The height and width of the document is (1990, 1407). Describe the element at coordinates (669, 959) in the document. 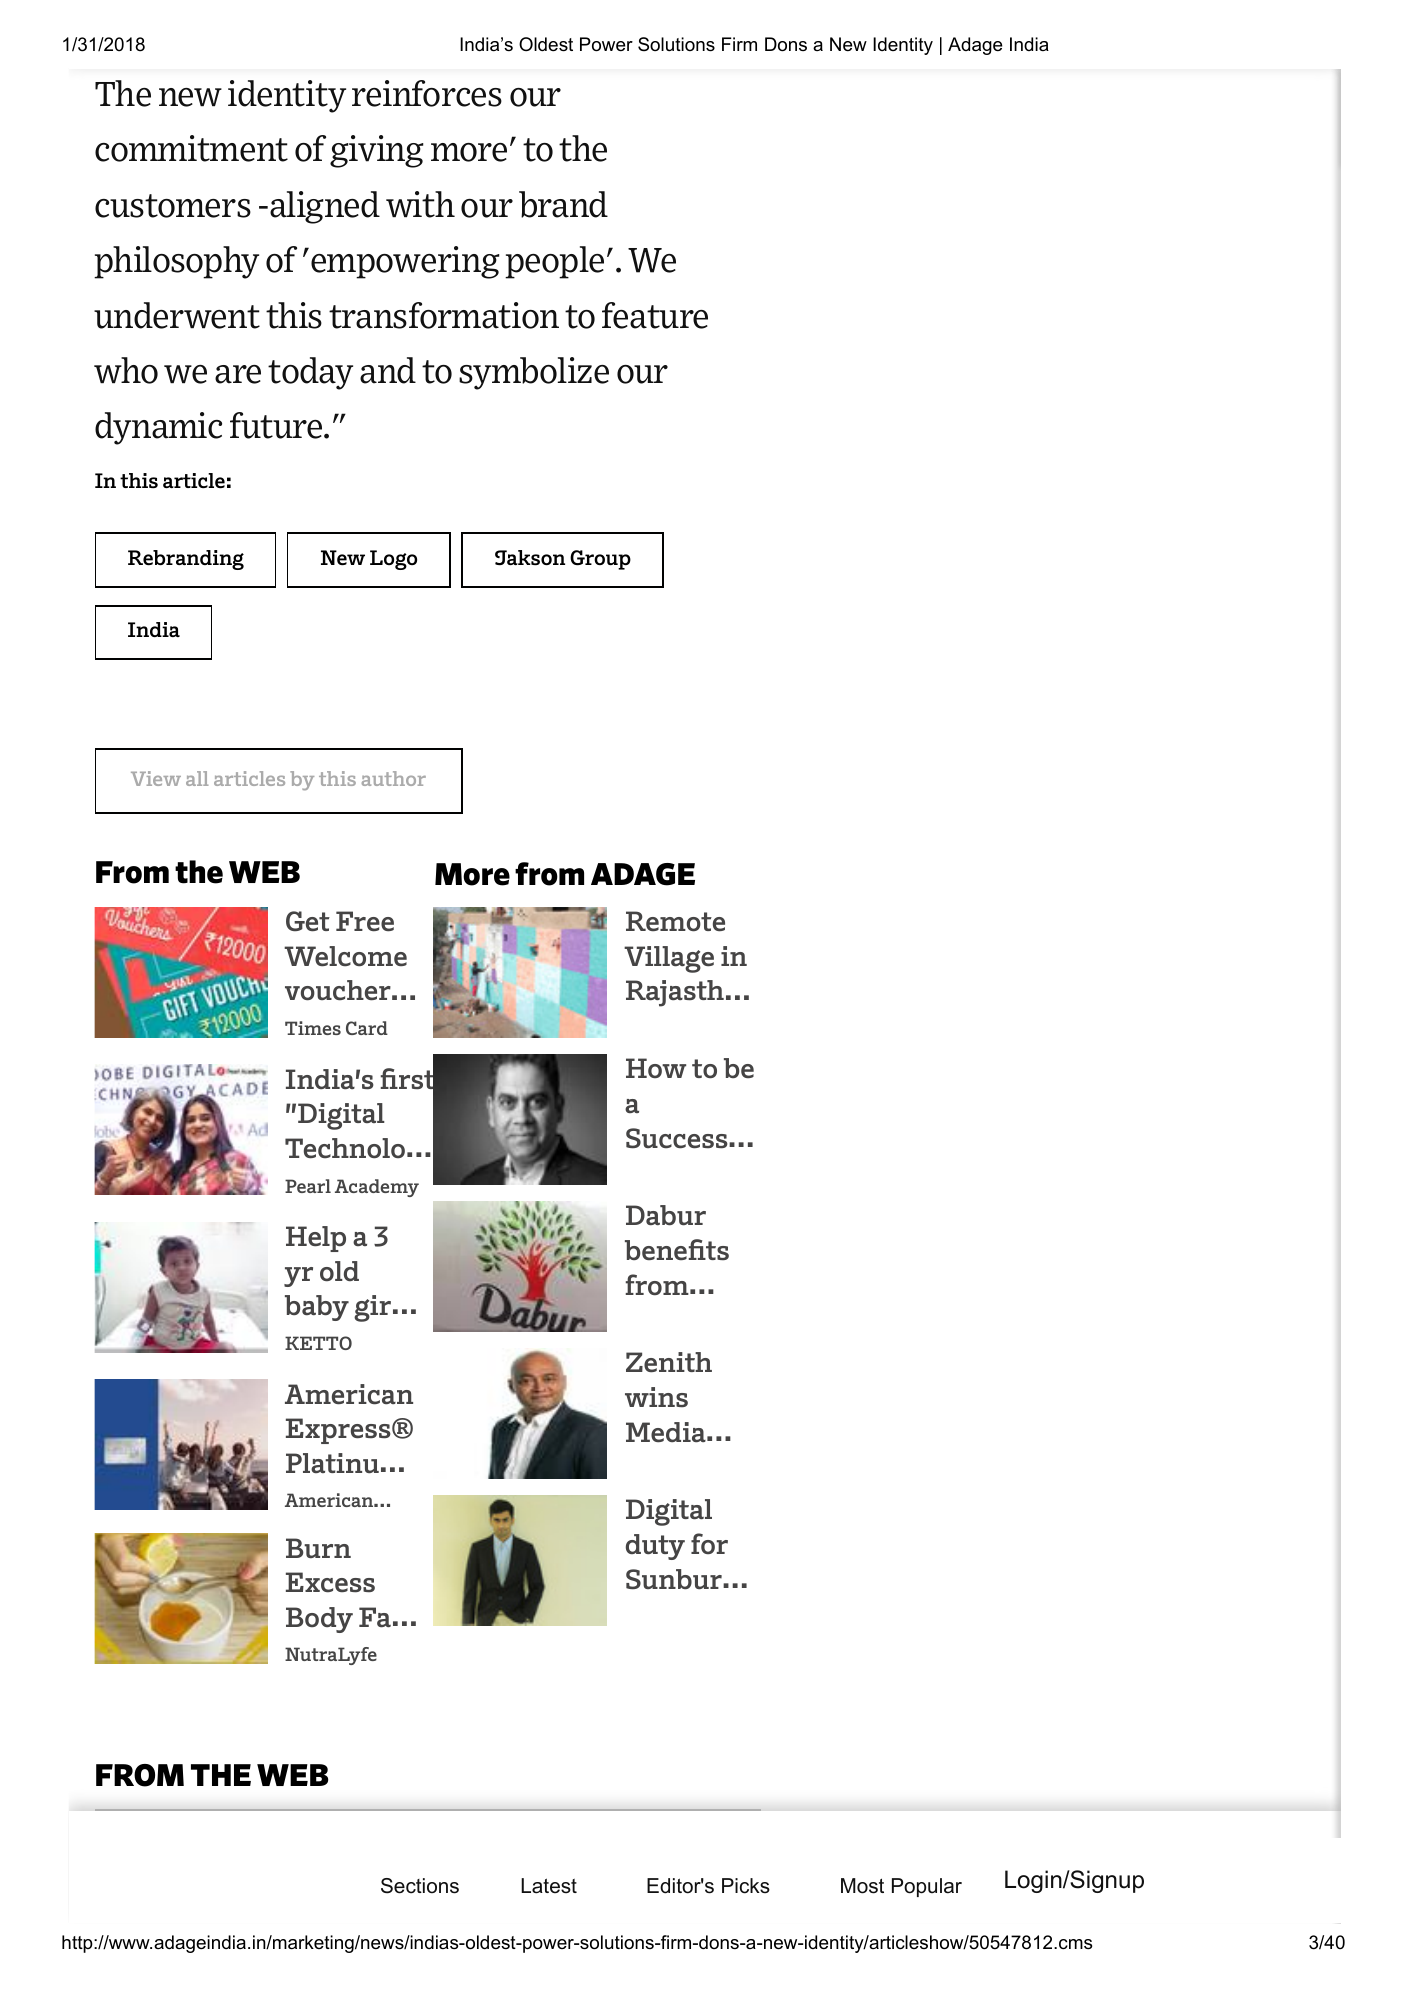

I see `Village` at that location.
